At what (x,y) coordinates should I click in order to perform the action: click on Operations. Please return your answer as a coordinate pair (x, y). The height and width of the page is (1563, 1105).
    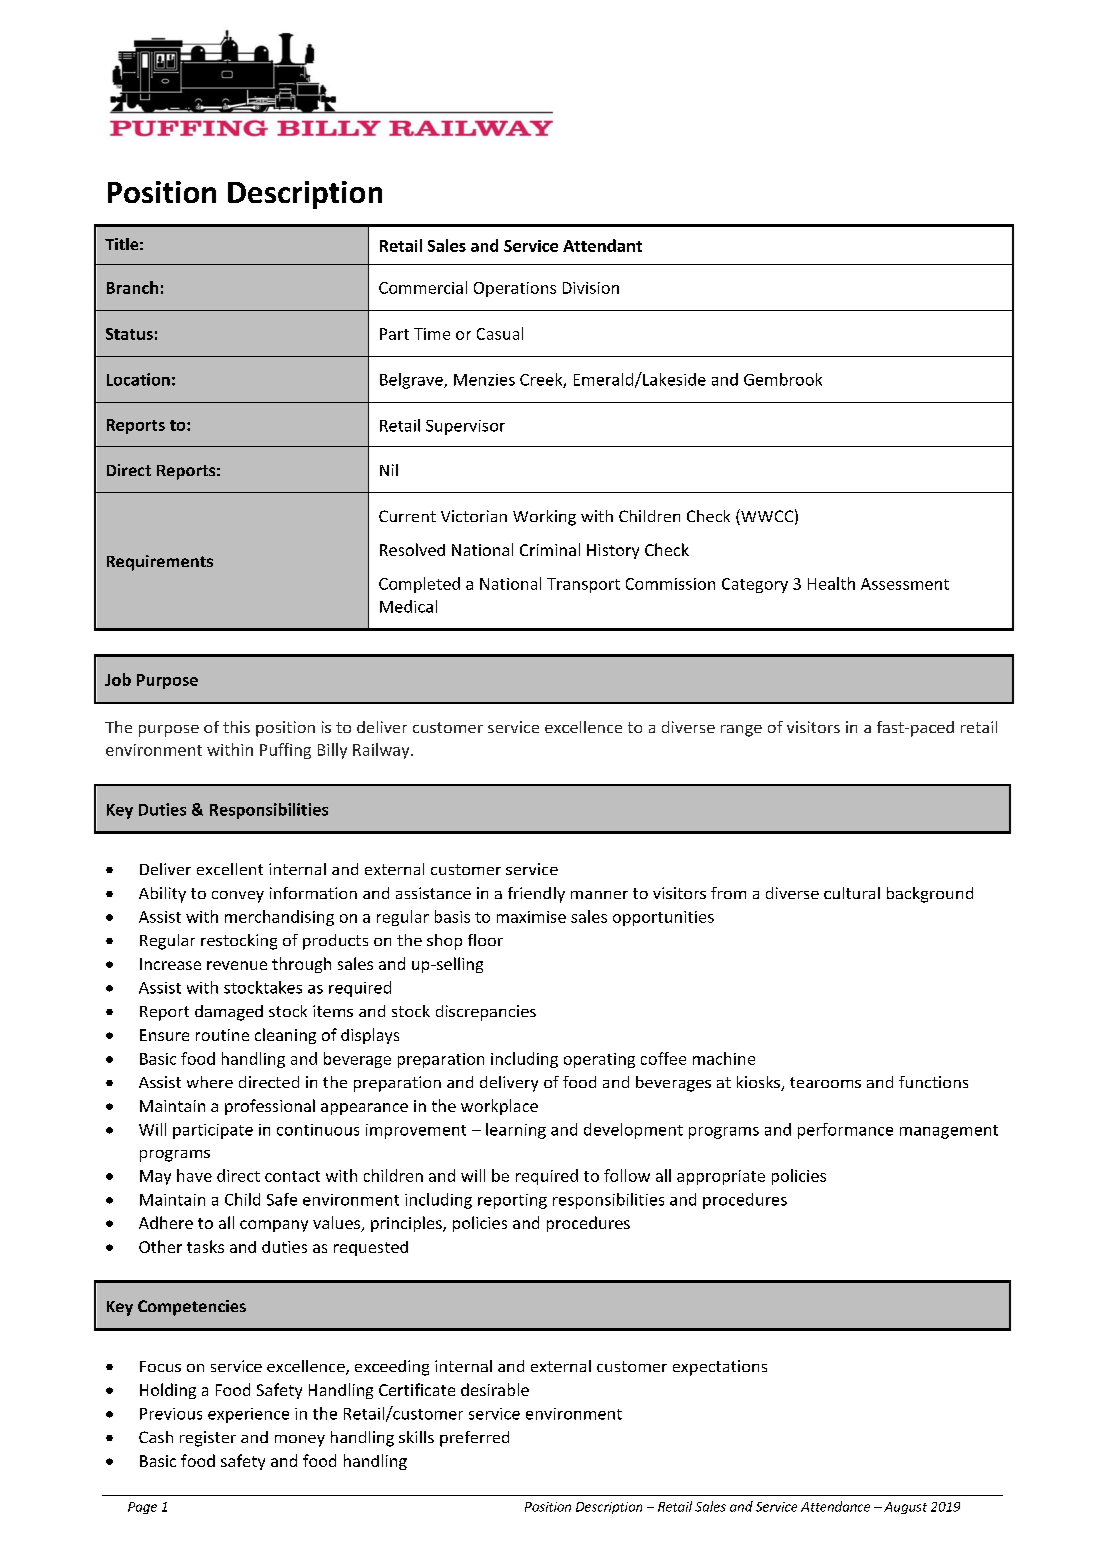
    Looking at the image, I should click on (515, 289).
